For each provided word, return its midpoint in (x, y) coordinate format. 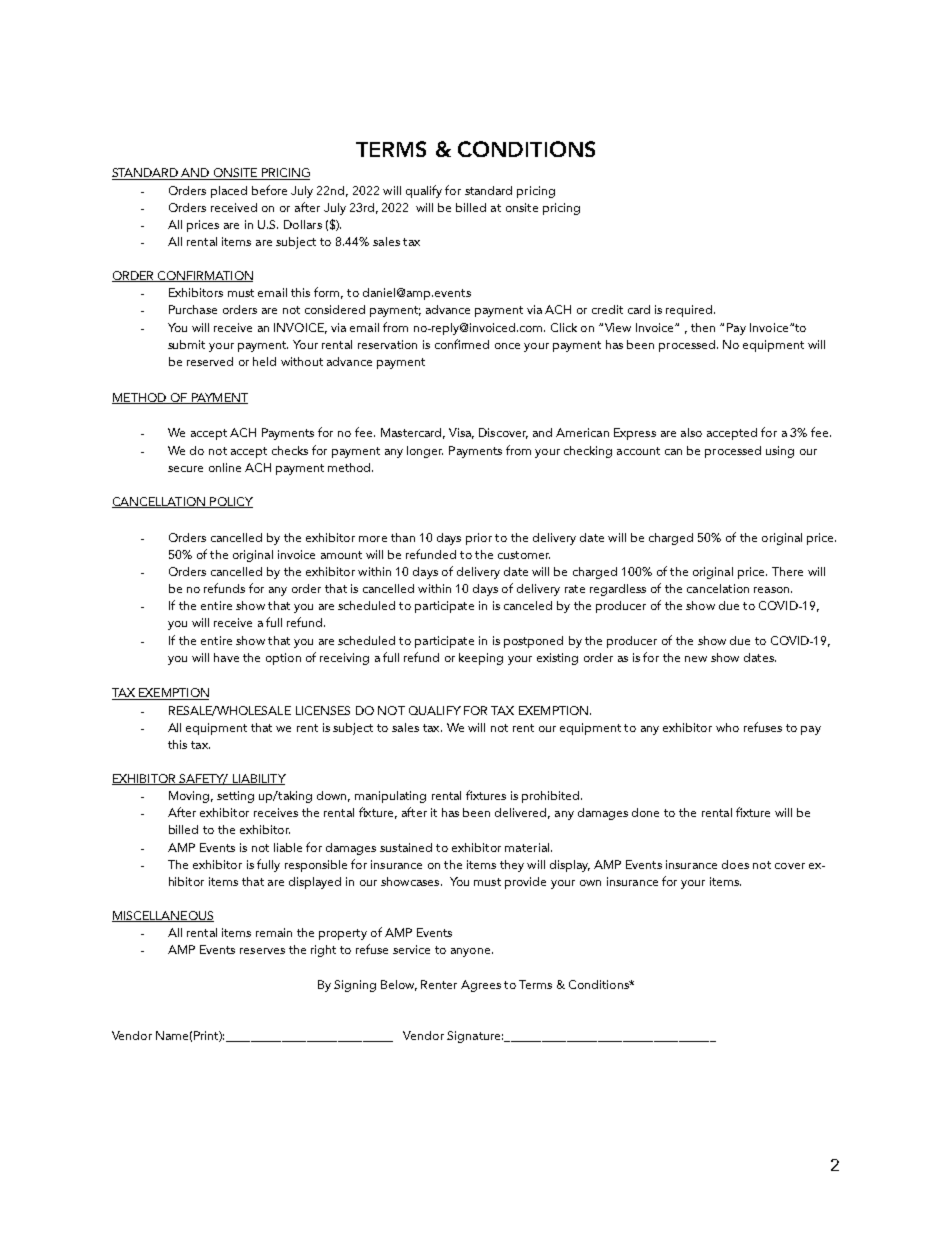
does (735, 864)
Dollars (303, 224)
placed (229, 192)
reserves (262, 951)
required (690, 311)
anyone (472, 952)
